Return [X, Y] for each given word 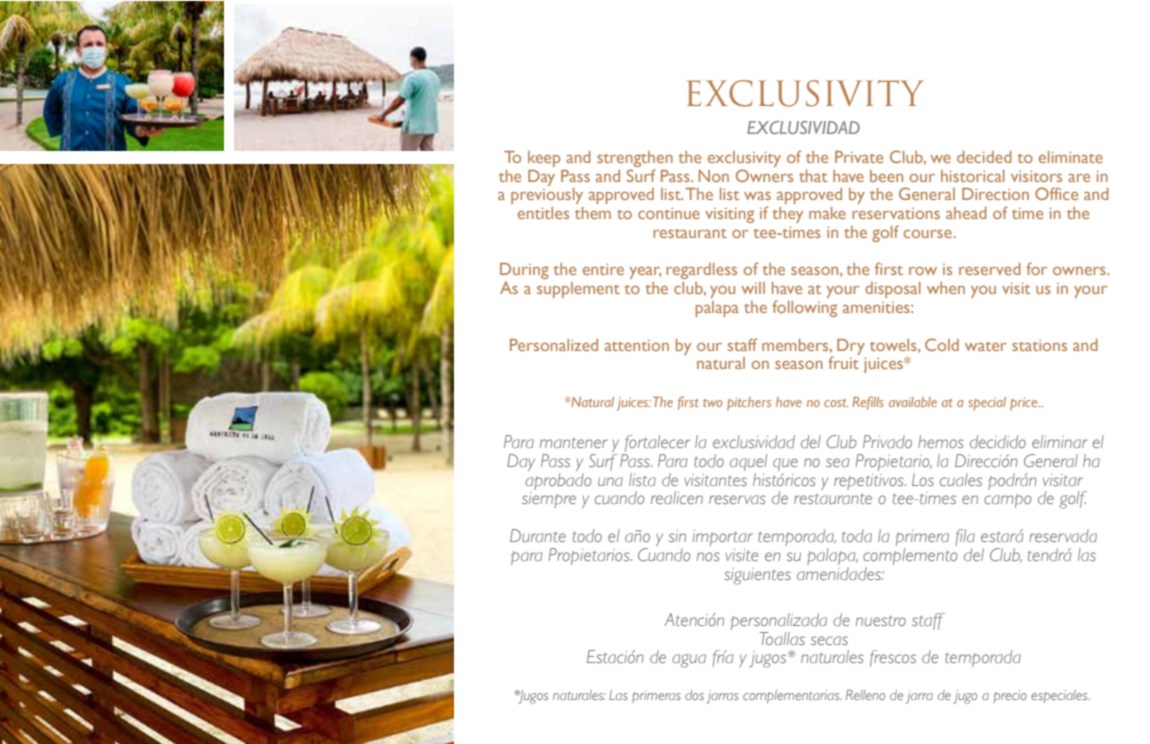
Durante [538, 535]
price [1025, 404]
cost [836, 403]
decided [984, 157]
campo [1007, 501]
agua [689, 661]
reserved [990, 269]
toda [857, 535]
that [813, 176]
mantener [574, 443]
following [804, 308]
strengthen [635, 159]
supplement [578, 290]
